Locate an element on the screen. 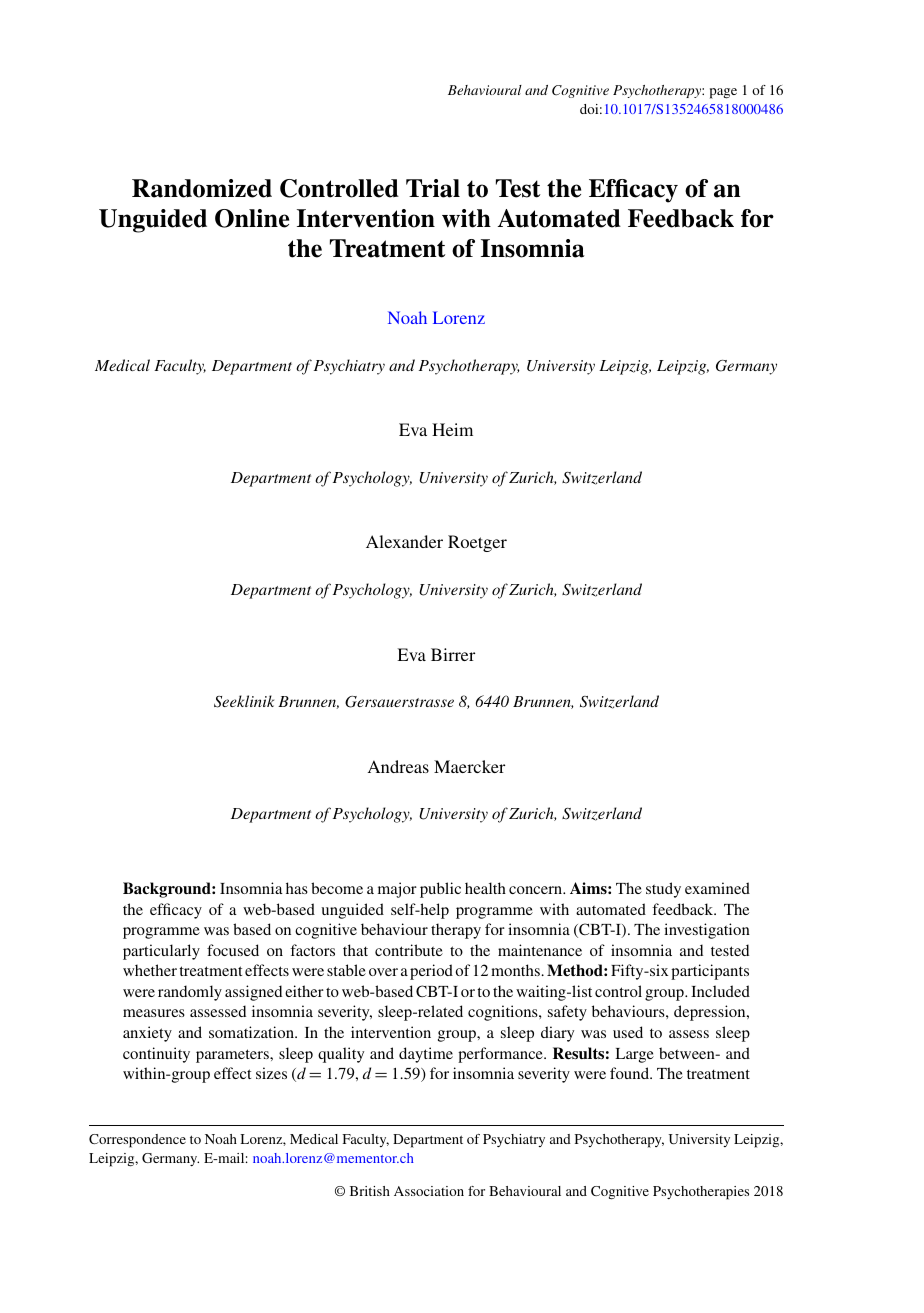 Image resolution: width=924 pixels, height=1313 pixels. page is located at coordinates (723, 93).
